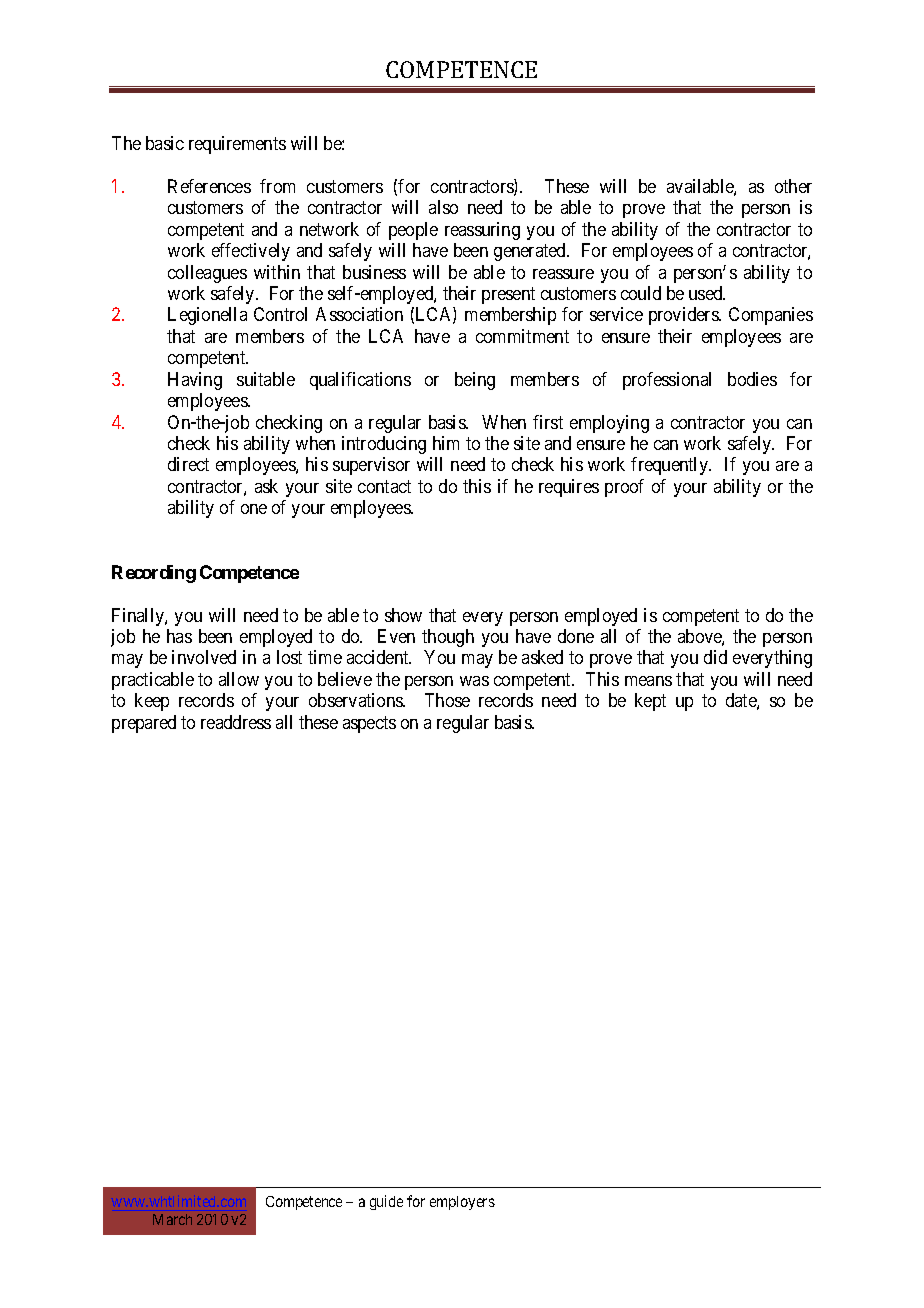 This screenshot has height=1308, width=924. I want to click on direct, so click(188, 464).
